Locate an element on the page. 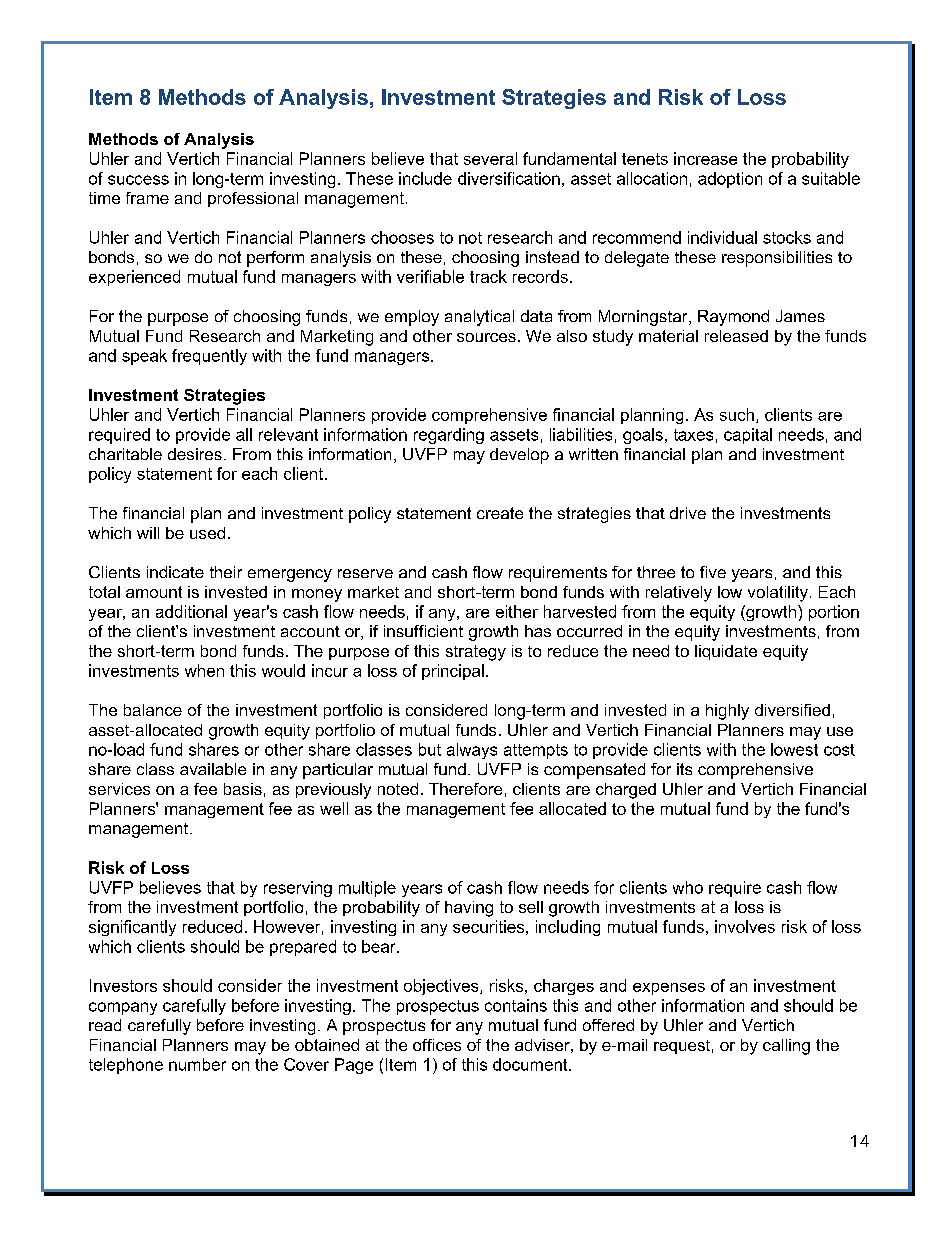 The width and height of the document is (952, 1233). either is located at coordinates (517, 611).
